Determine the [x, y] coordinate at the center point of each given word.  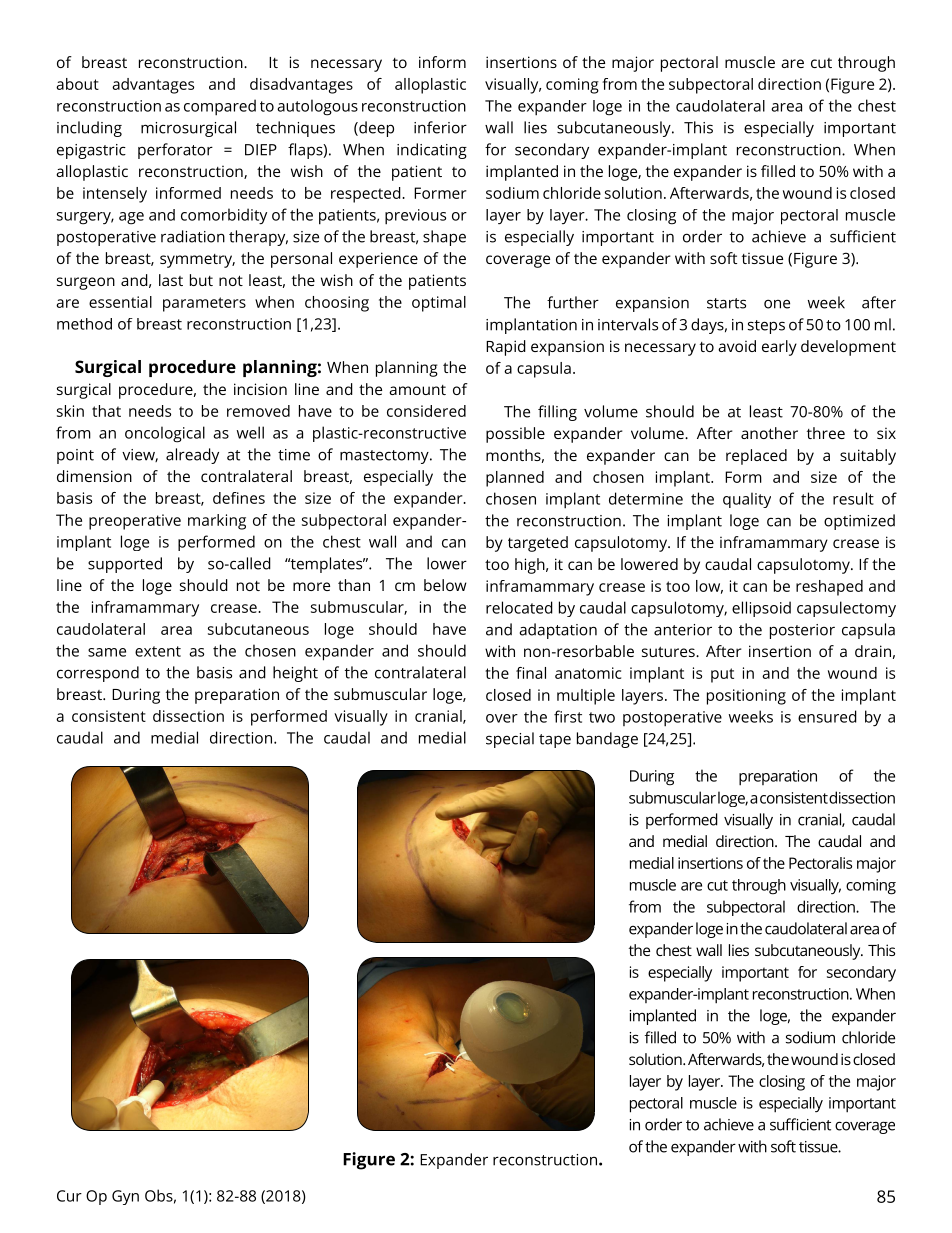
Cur [69, 1196]
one [777, 304]
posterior [802, 631]
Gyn [125, 1197]
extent [158, 651]
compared [220, 107]
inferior [440, 127]
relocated [519, 607]
